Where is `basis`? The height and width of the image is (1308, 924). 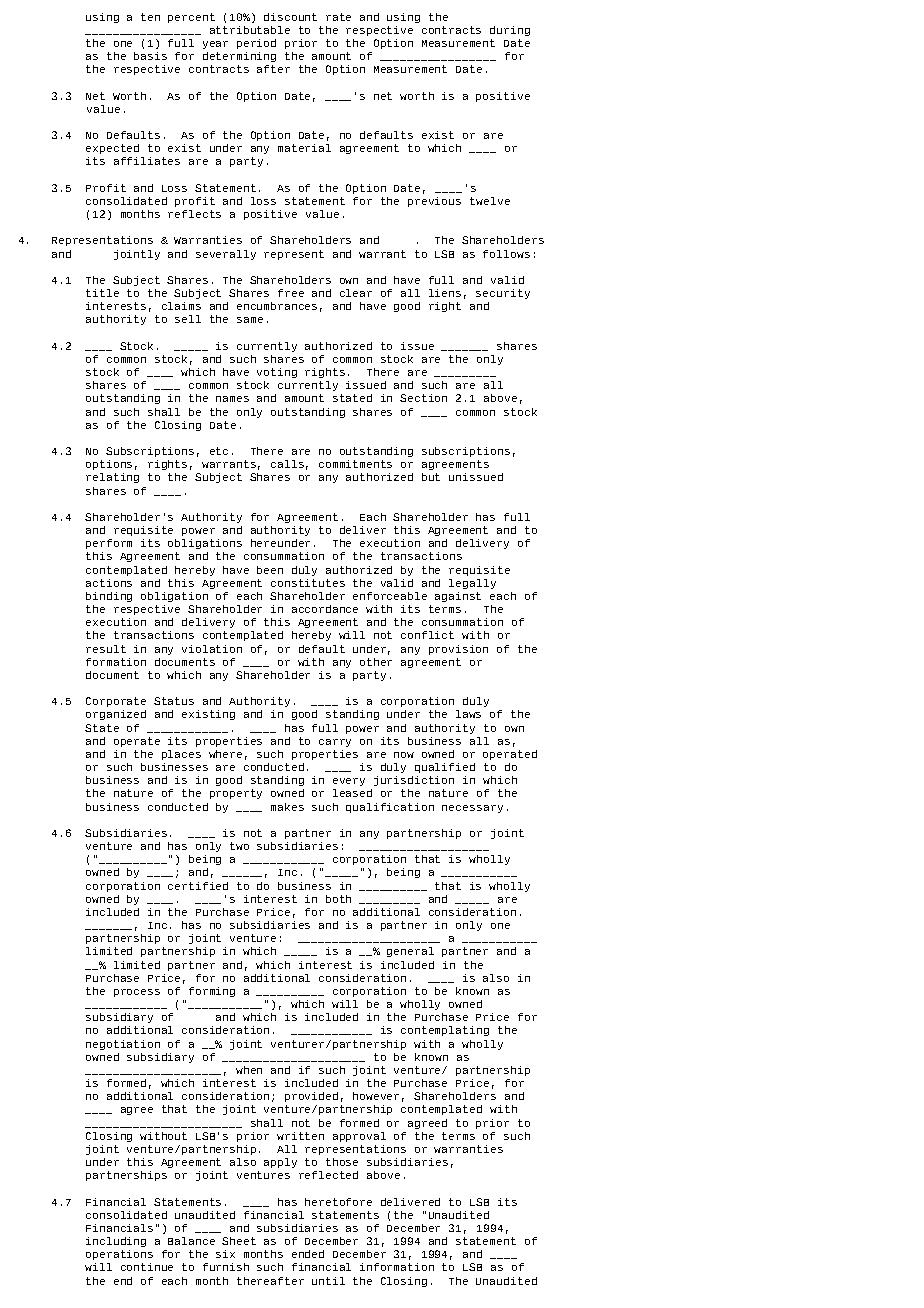
basis is located at coordinates (150, 56).
